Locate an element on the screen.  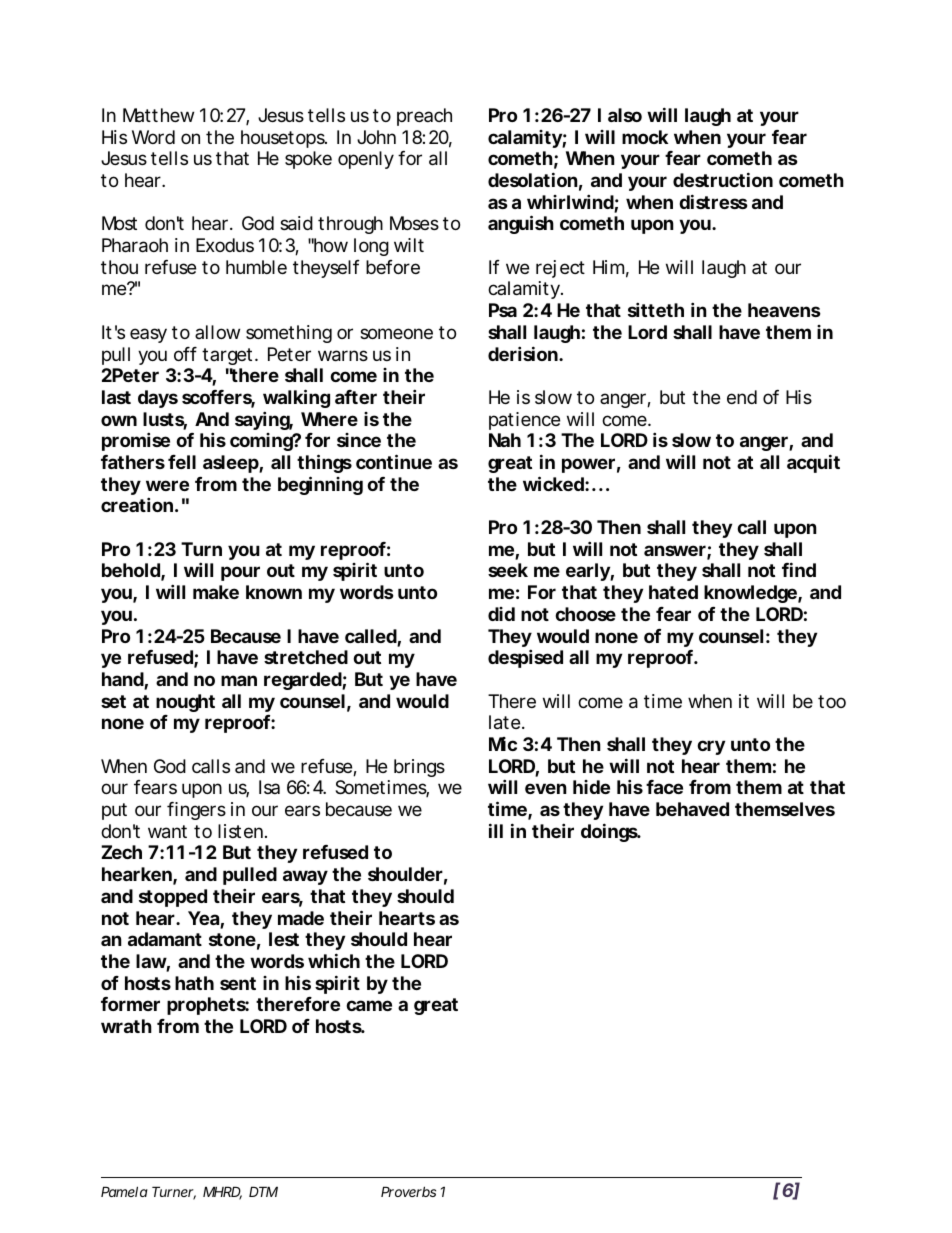
face is located at coordinates (664, 787).
